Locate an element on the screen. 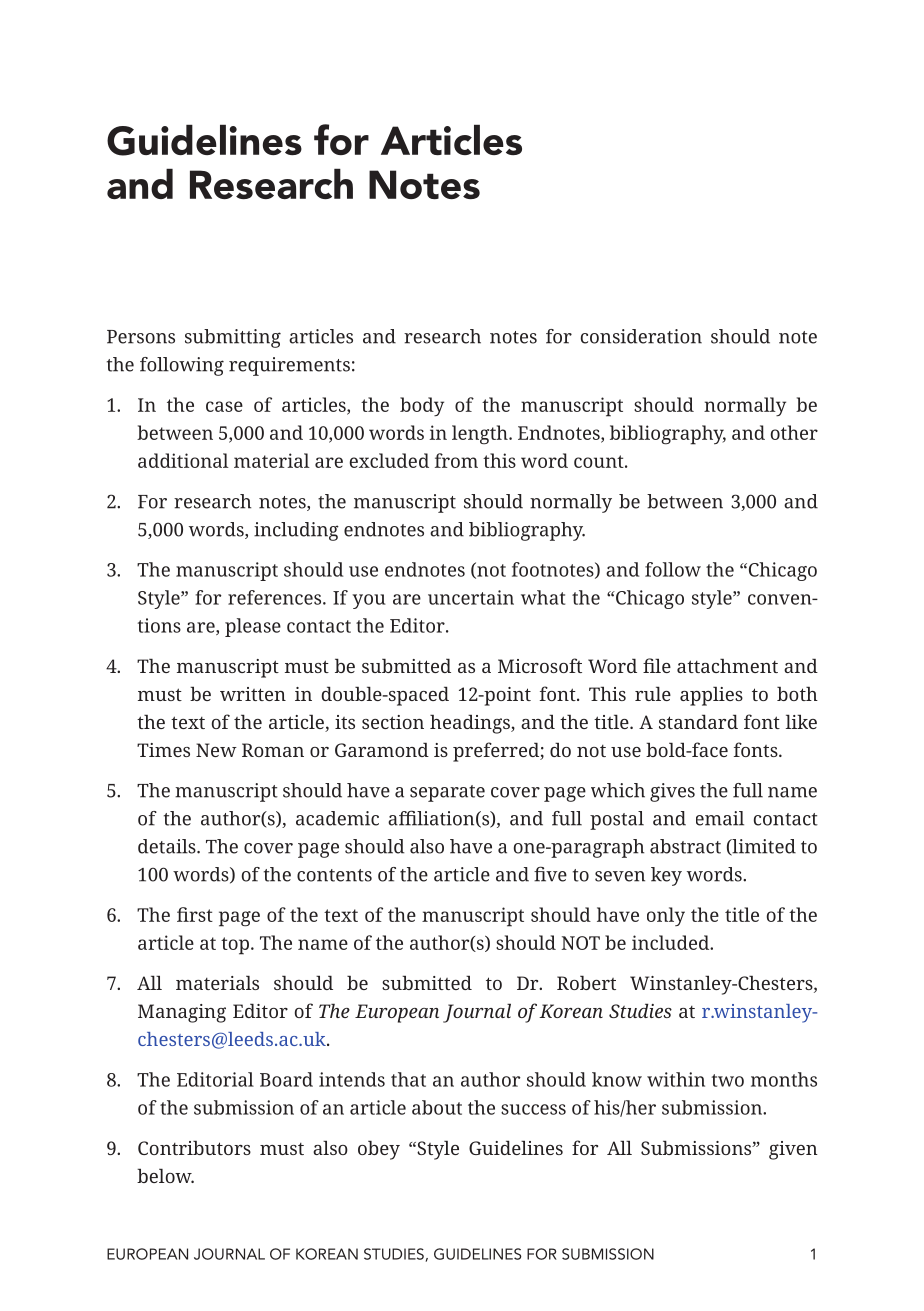 The image size is (924, 1311). body is located at coordinates (422, 406).
